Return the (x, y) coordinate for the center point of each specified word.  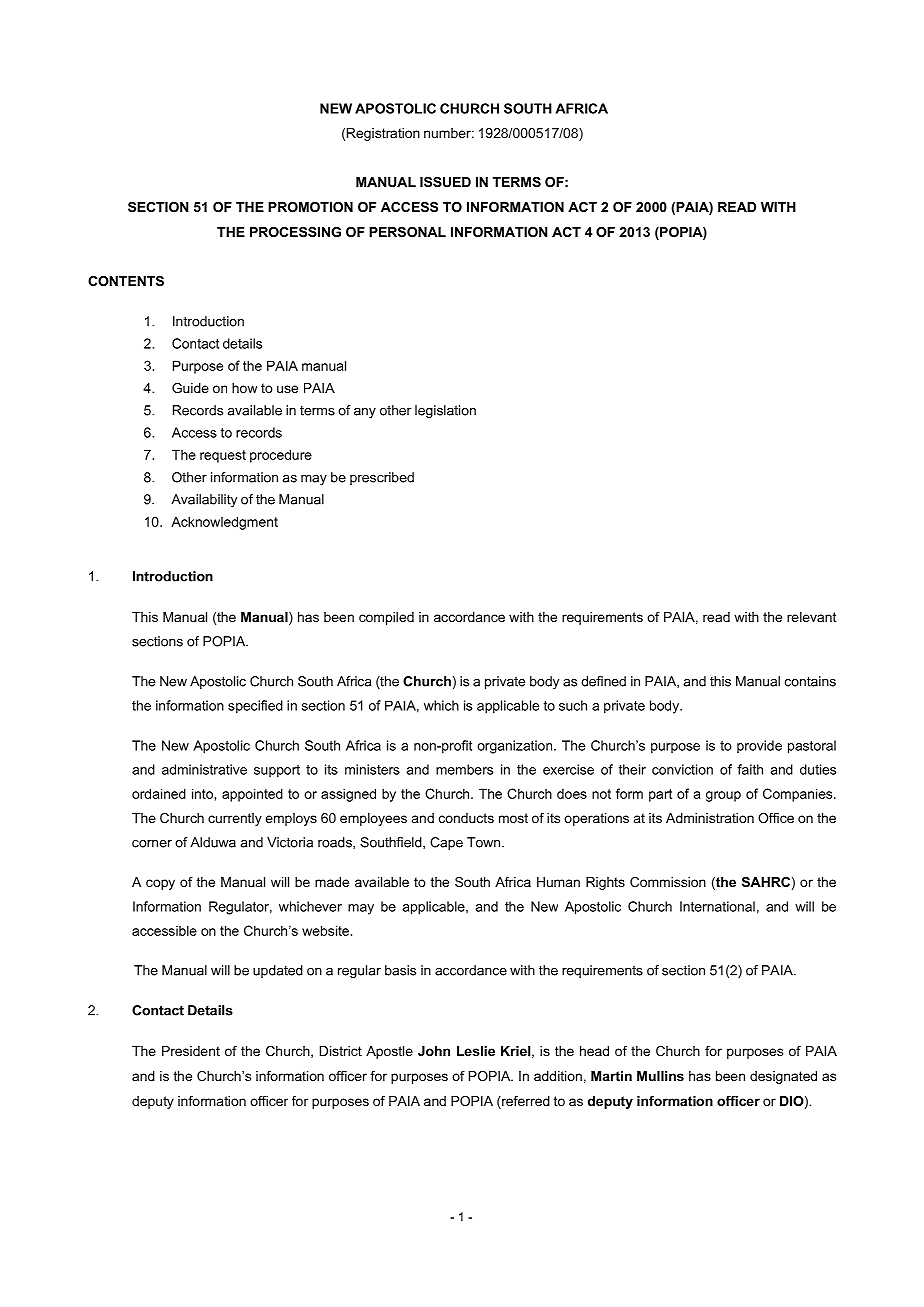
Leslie (476, 1051)
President (191, 1051)
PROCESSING (295, 232)
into (203, 793)
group (723, 796)
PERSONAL (407, 232)
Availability (204, 500)
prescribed (382, 478)
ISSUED (445, 182)
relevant (812, 617)
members (464, 769)
